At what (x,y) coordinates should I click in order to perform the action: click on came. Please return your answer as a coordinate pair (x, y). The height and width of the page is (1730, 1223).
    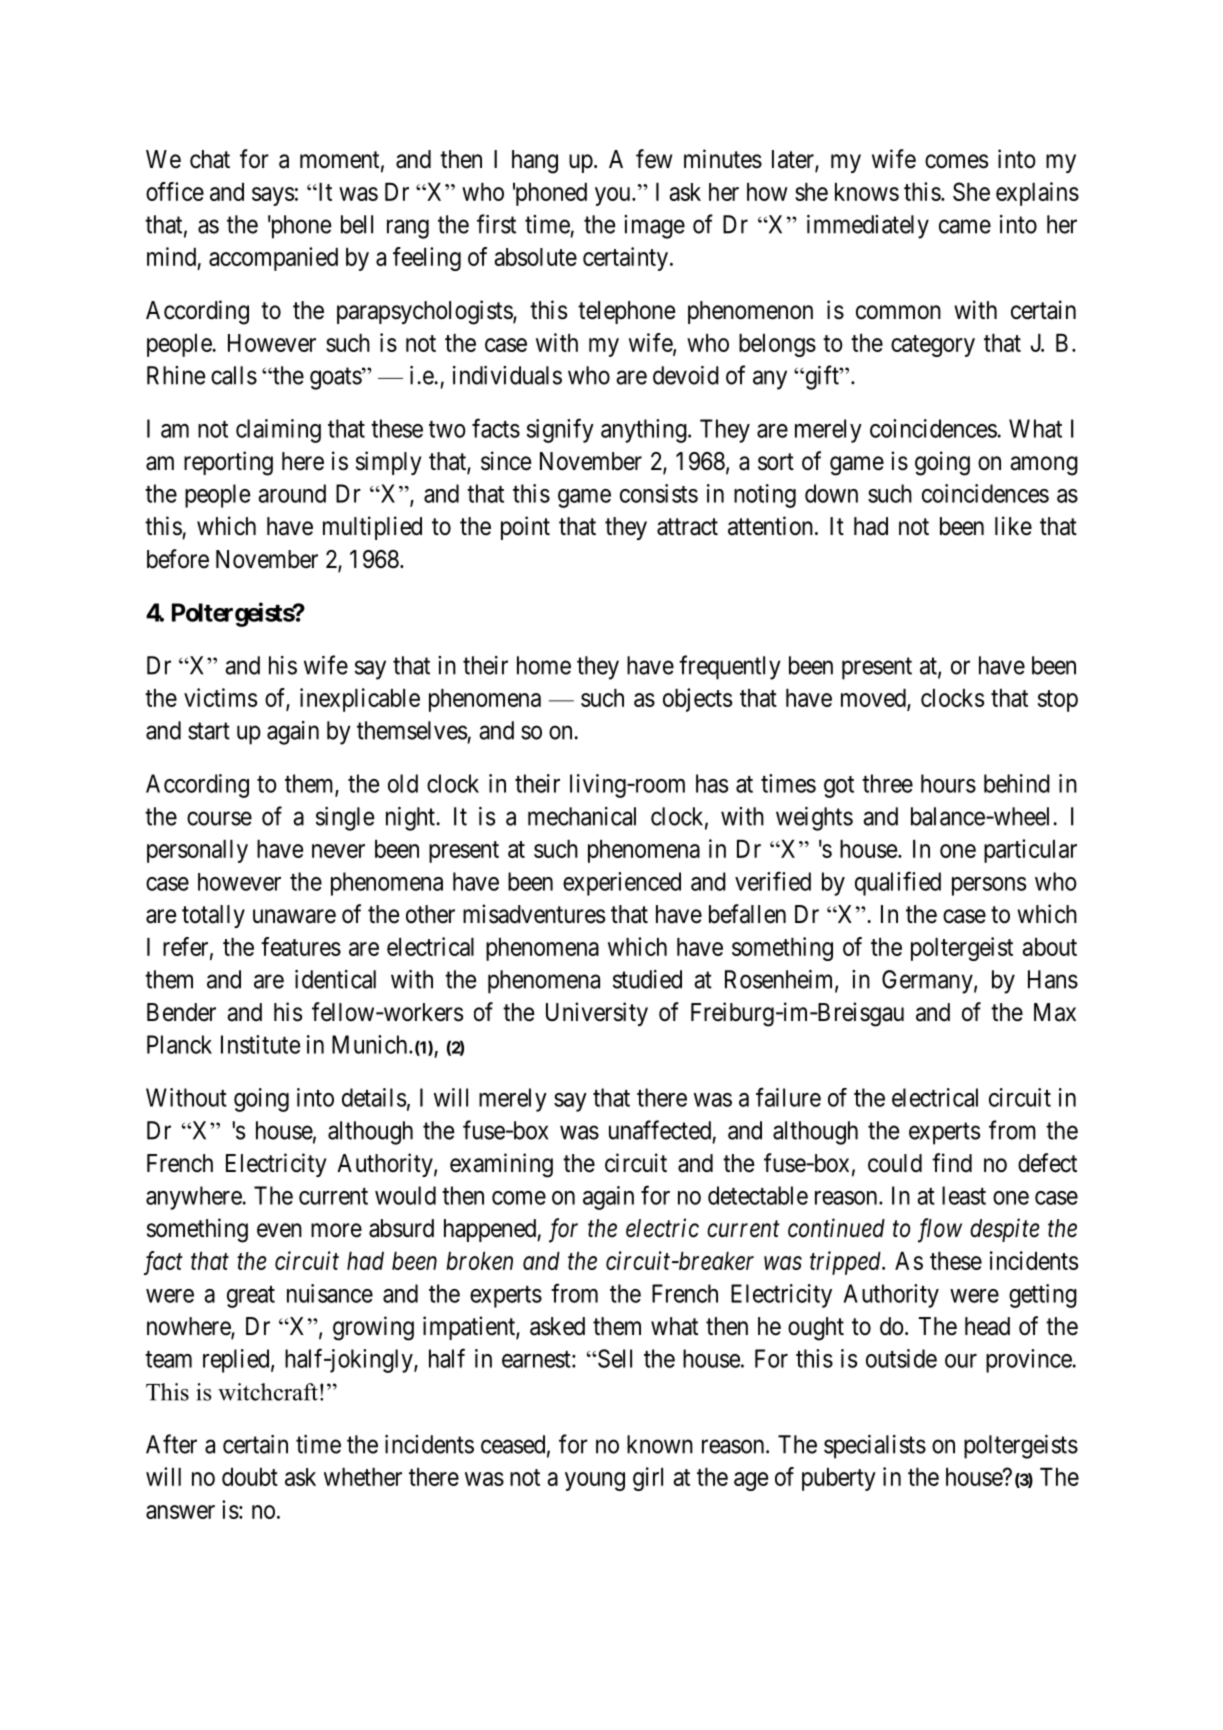
    Looking at the image, I should click on (965, 226).
